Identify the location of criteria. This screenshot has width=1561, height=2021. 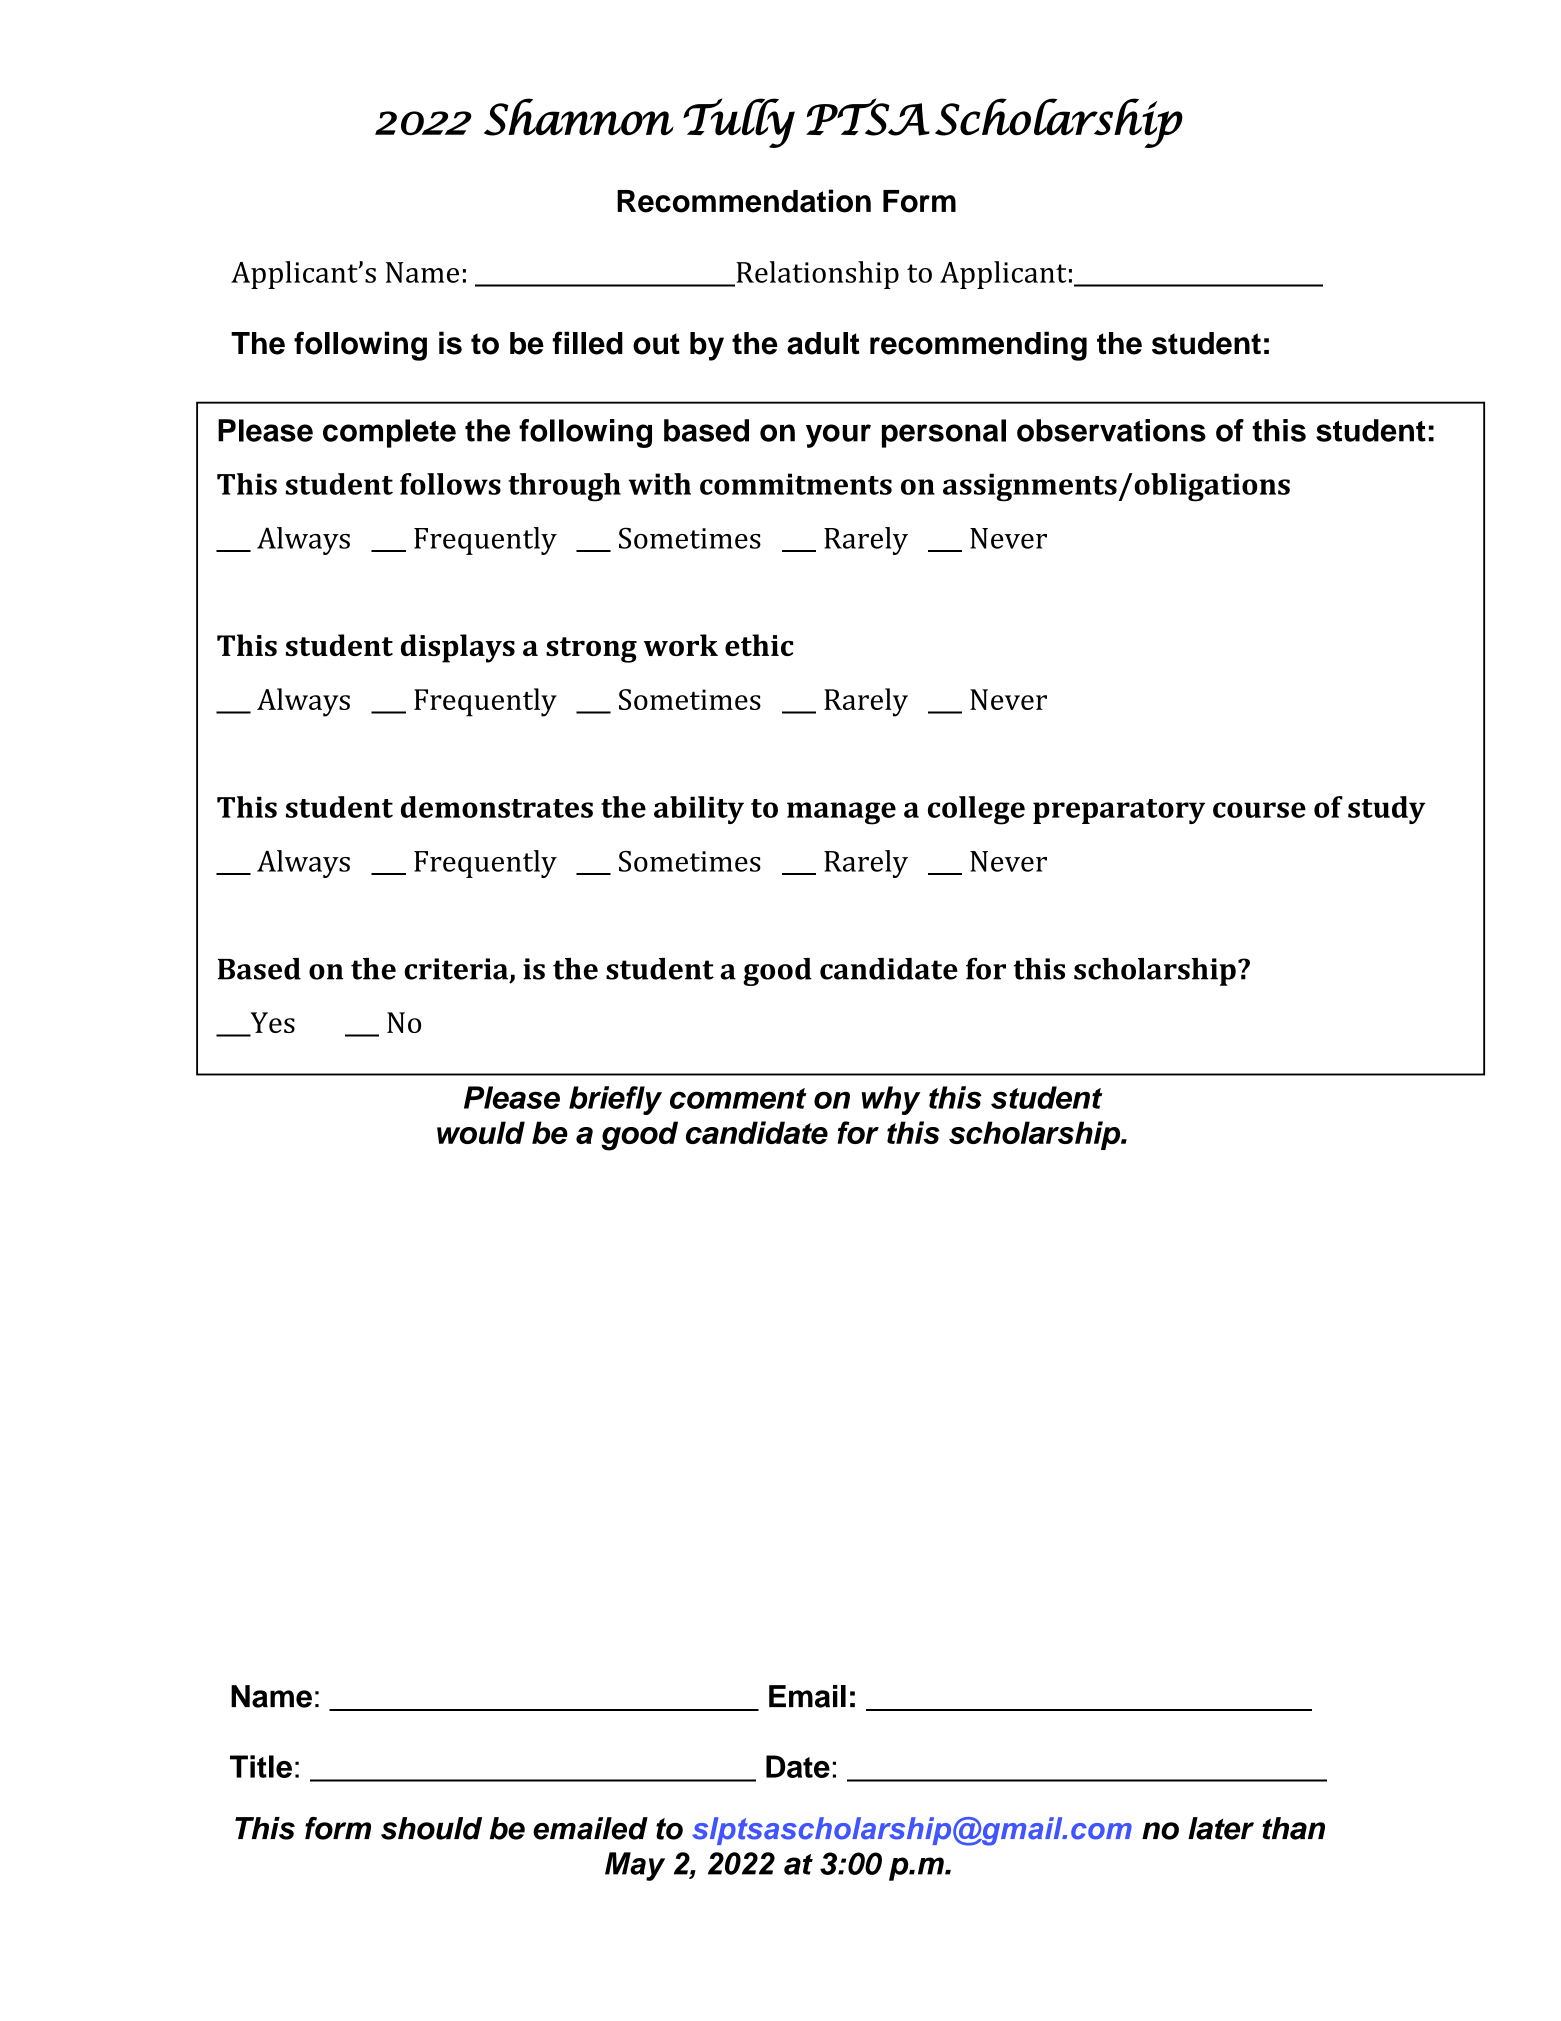
(456, 969).
